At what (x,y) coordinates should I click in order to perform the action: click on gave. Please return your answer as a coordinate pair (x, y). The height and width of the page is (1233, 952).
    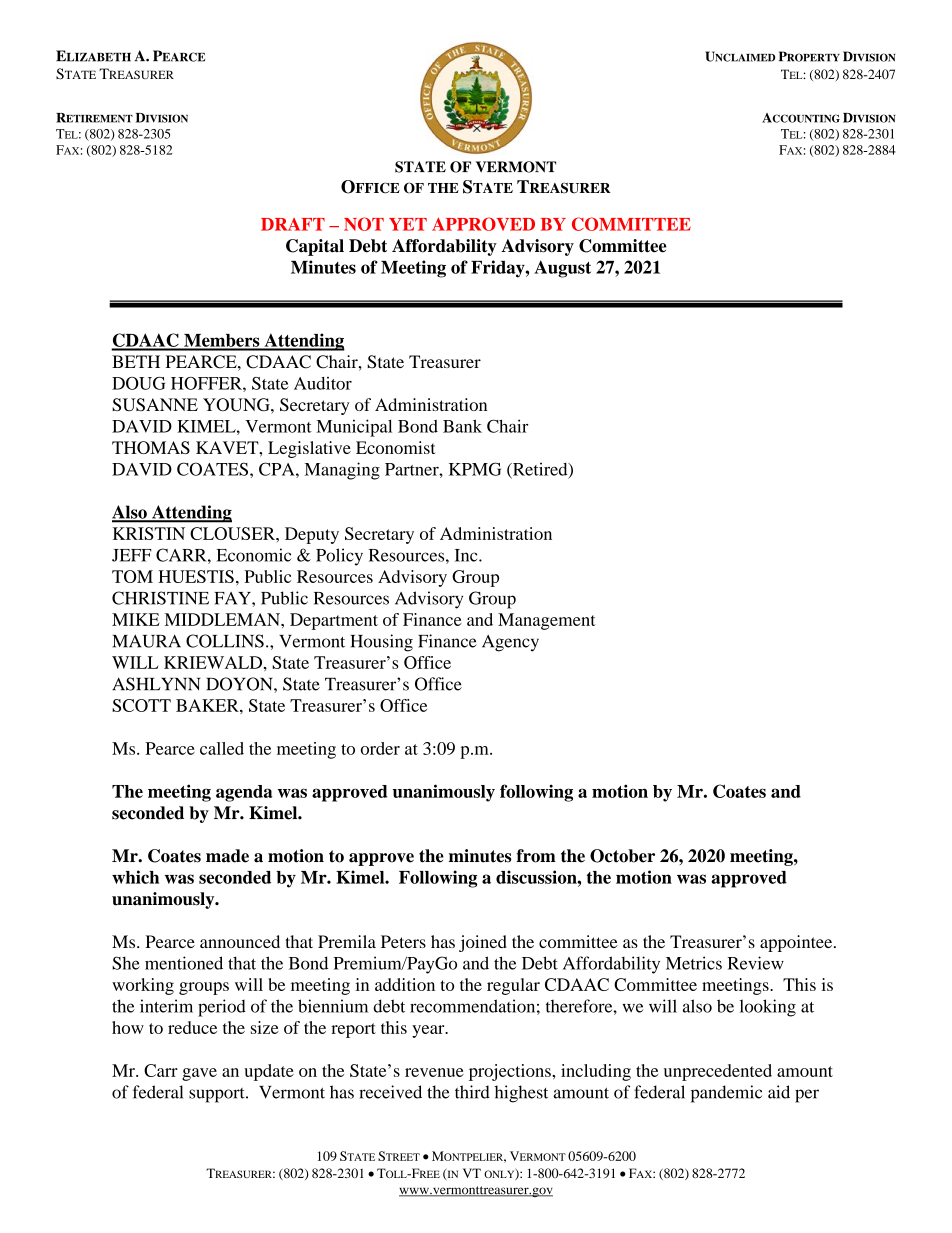
    Looking at the image, I should click on (199, 1074).
